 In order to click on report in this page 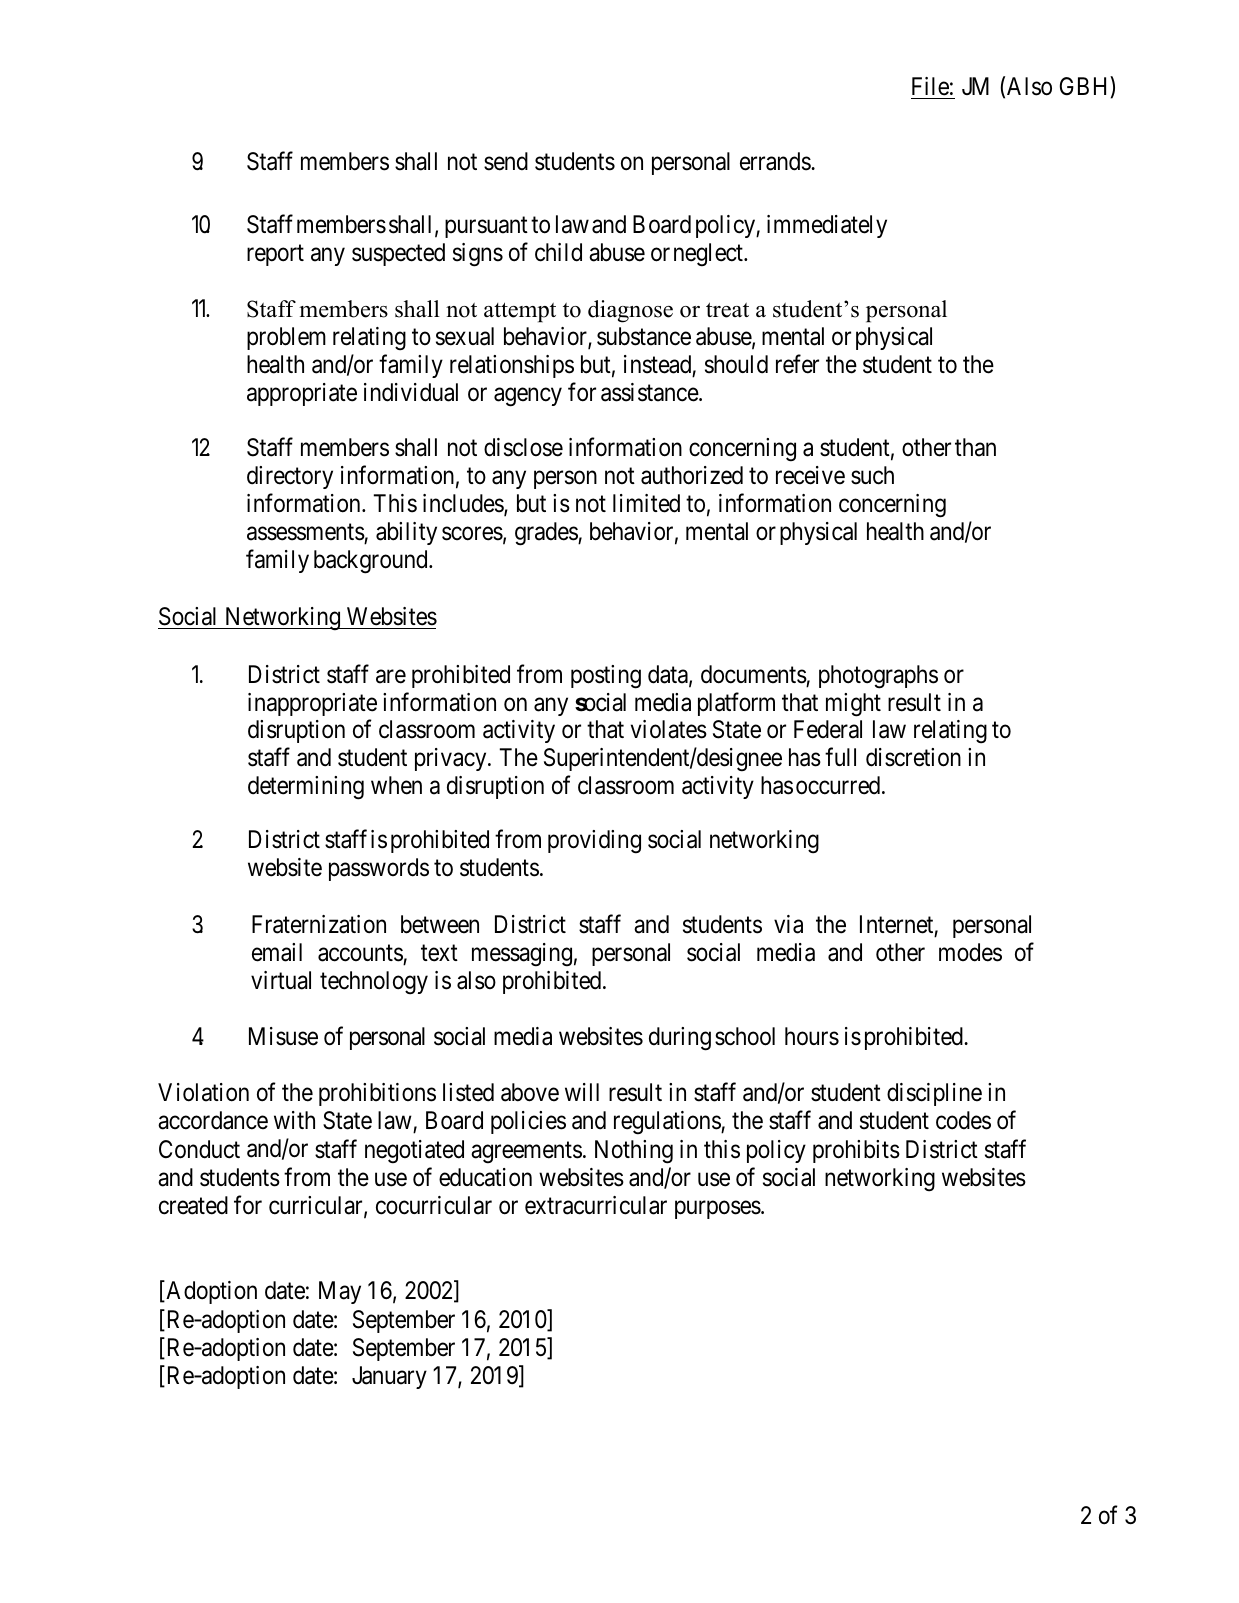, I will do `click(275, 255)`.
